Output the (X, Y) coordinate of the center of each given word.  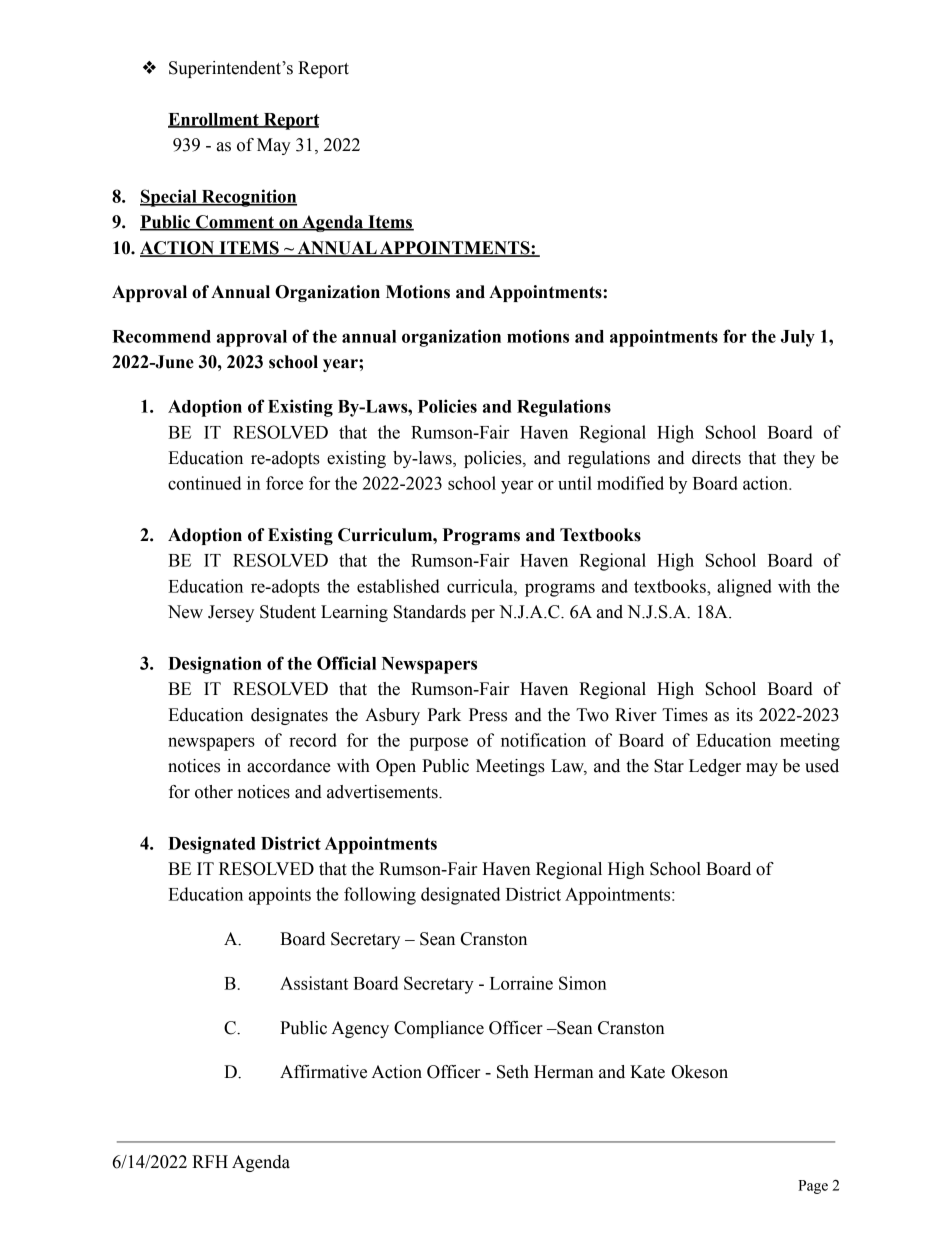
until (575, 483)
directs (716, 458)
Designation (215, 665)
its (744, 715)
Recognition (248, 198)
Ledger (715, 767)
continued (204, 483)
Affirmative (323, 1072)
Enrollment (214, 120)
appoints (280, 896)
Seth (513, 1072)
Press (488, 715)
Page (813, 1187)
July (798, 338)
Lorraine (521, 983)
